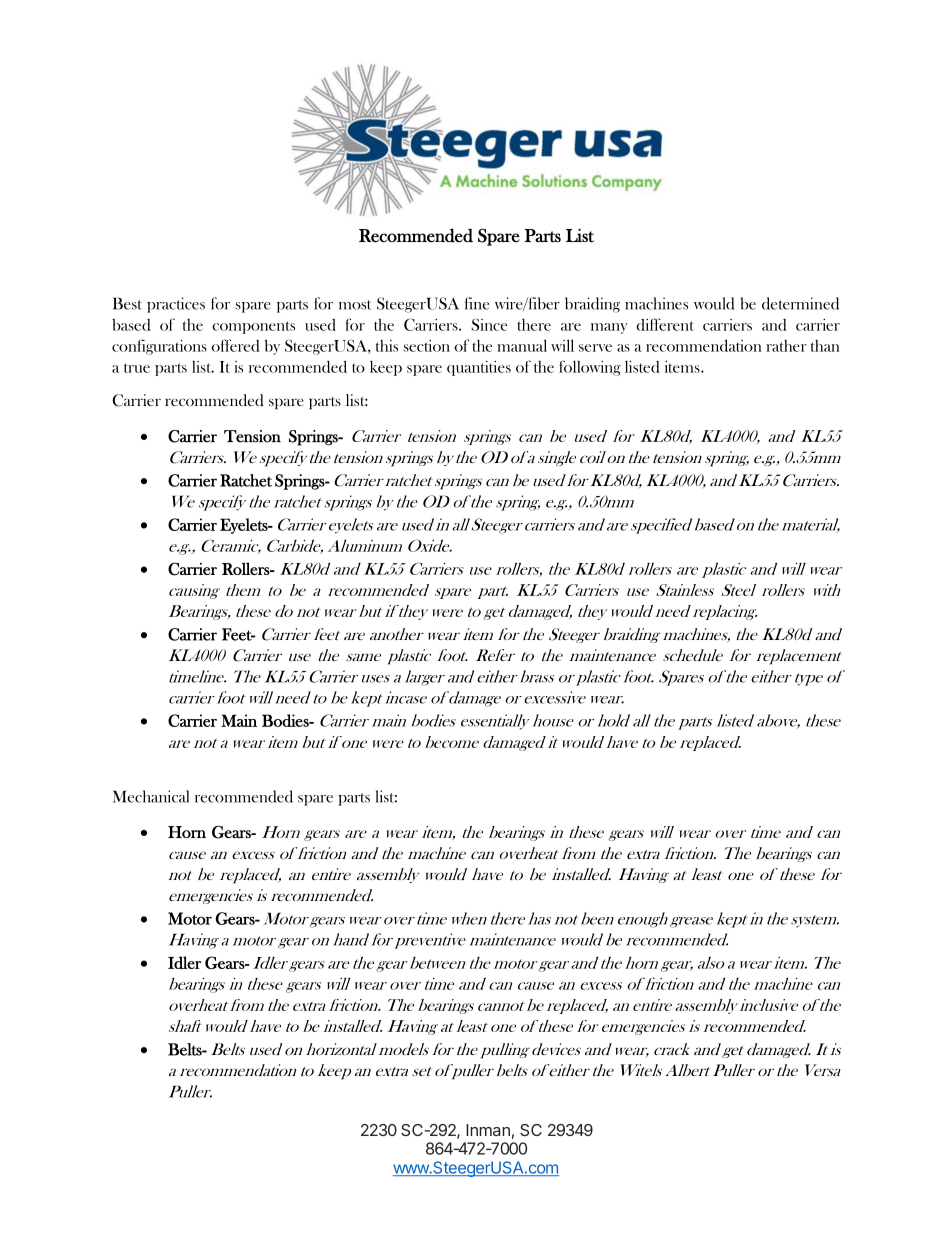 The height and width of the screenshot is (1233, 952). I want to click on following, so click(590, 368).
